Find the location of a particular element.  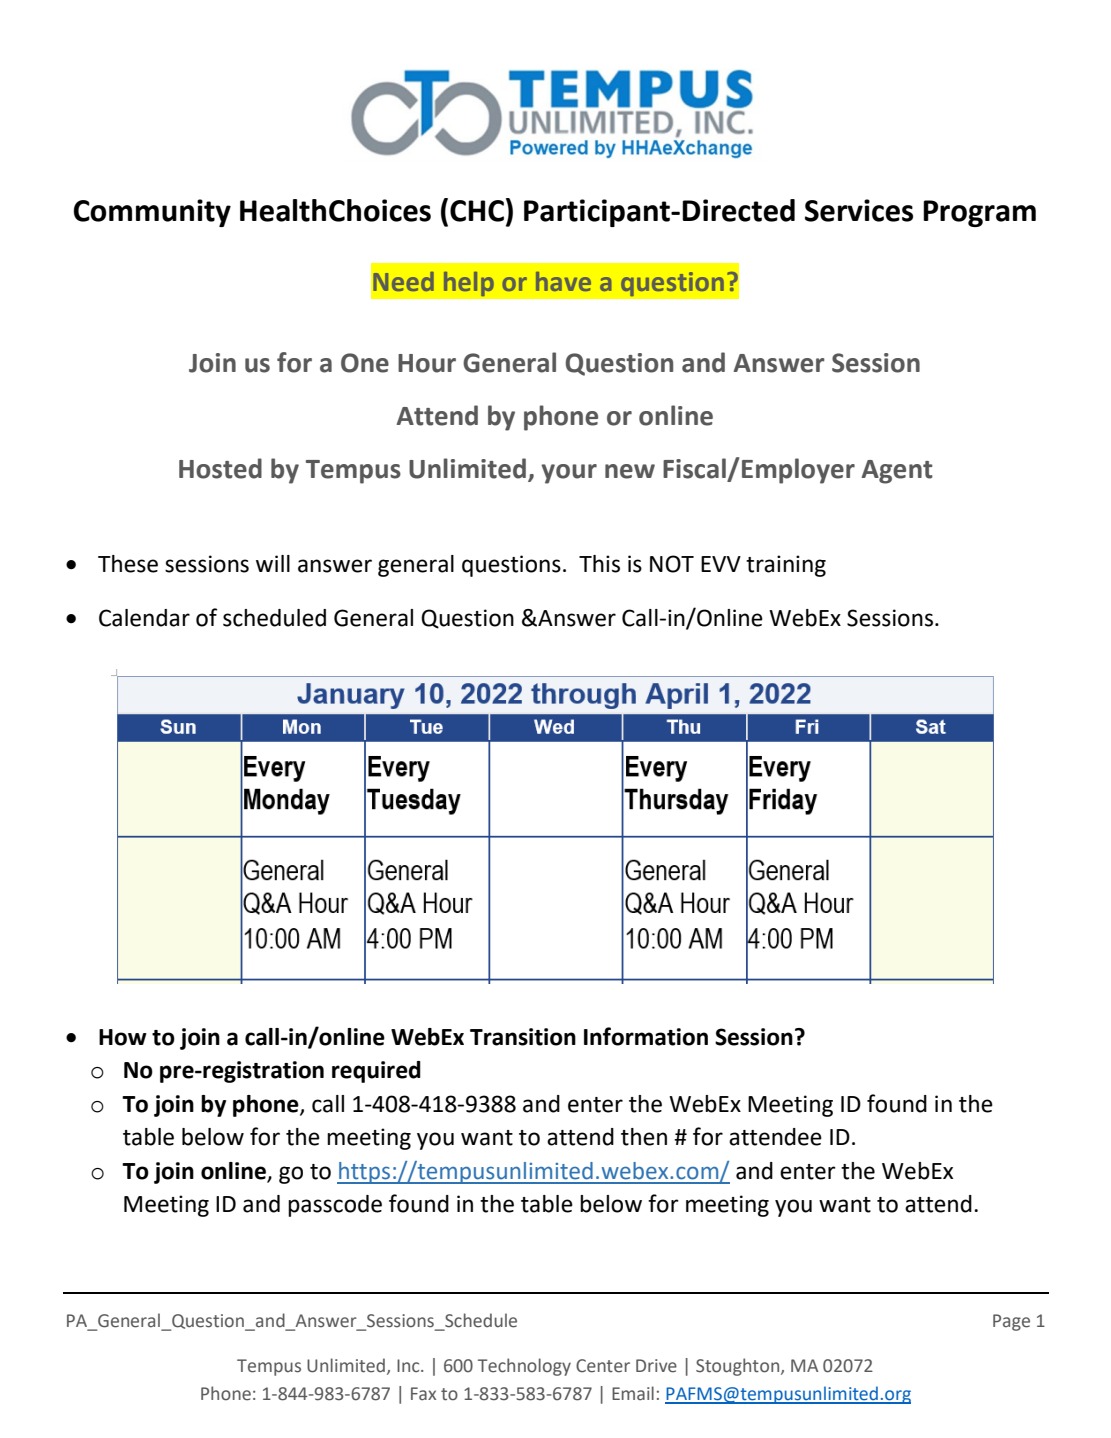

Technology is located at coordinates (524, 1367).
